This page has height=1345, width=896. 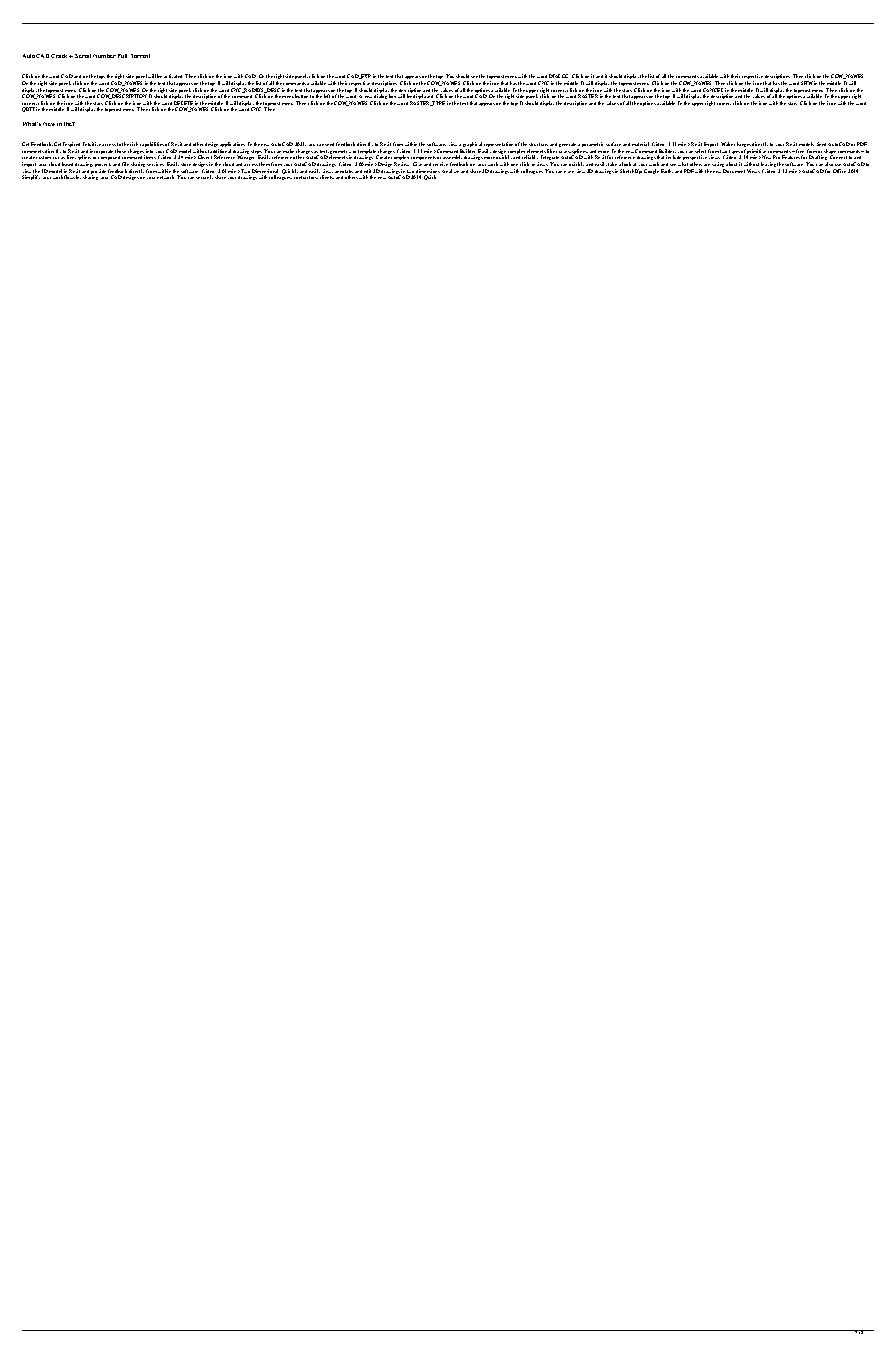 What do you see at coordinates (31, 177) in the page?
I see `Simplify` at bounding box center [31, 177].
